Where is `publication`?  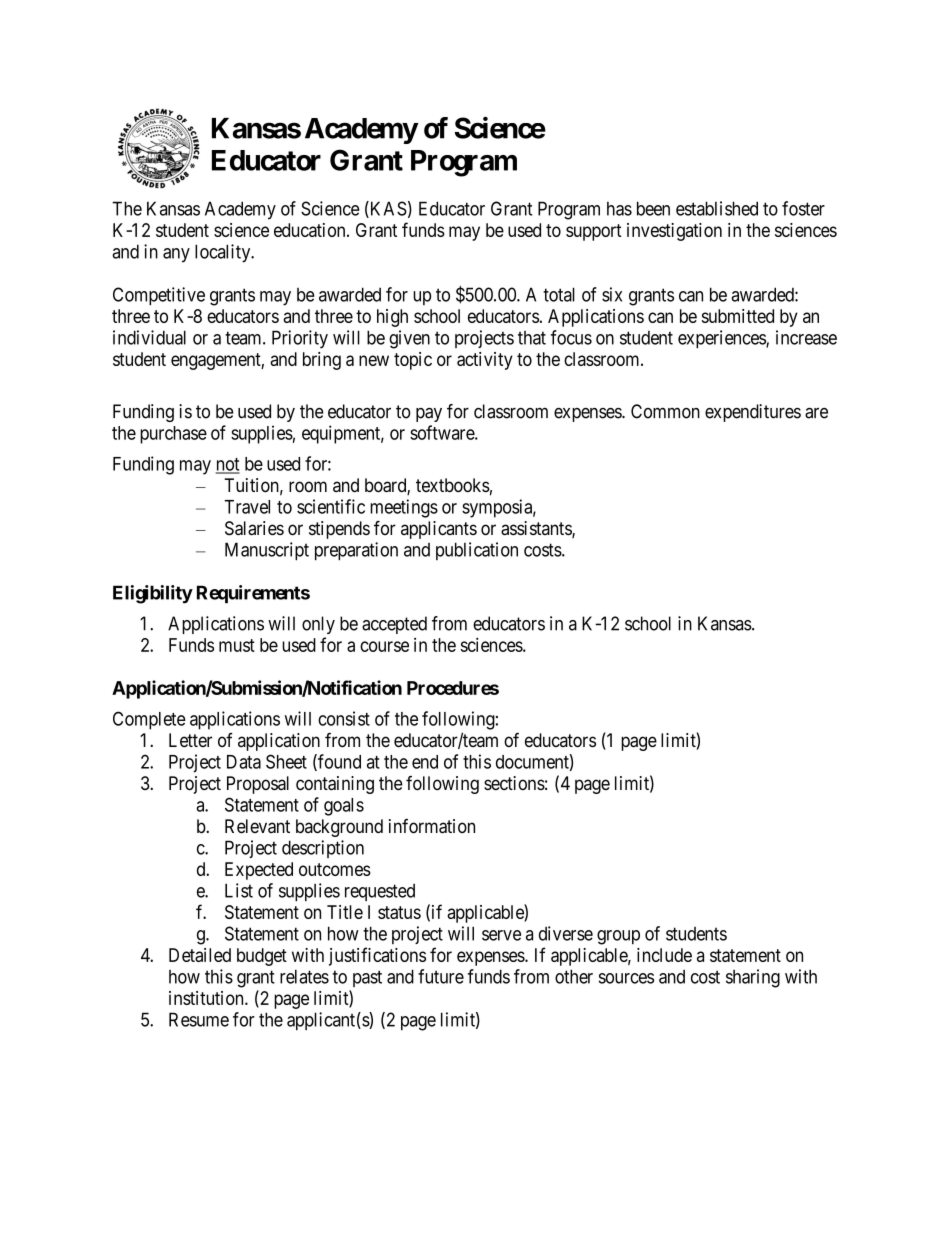
publication is located at coordinates (477, 551).
